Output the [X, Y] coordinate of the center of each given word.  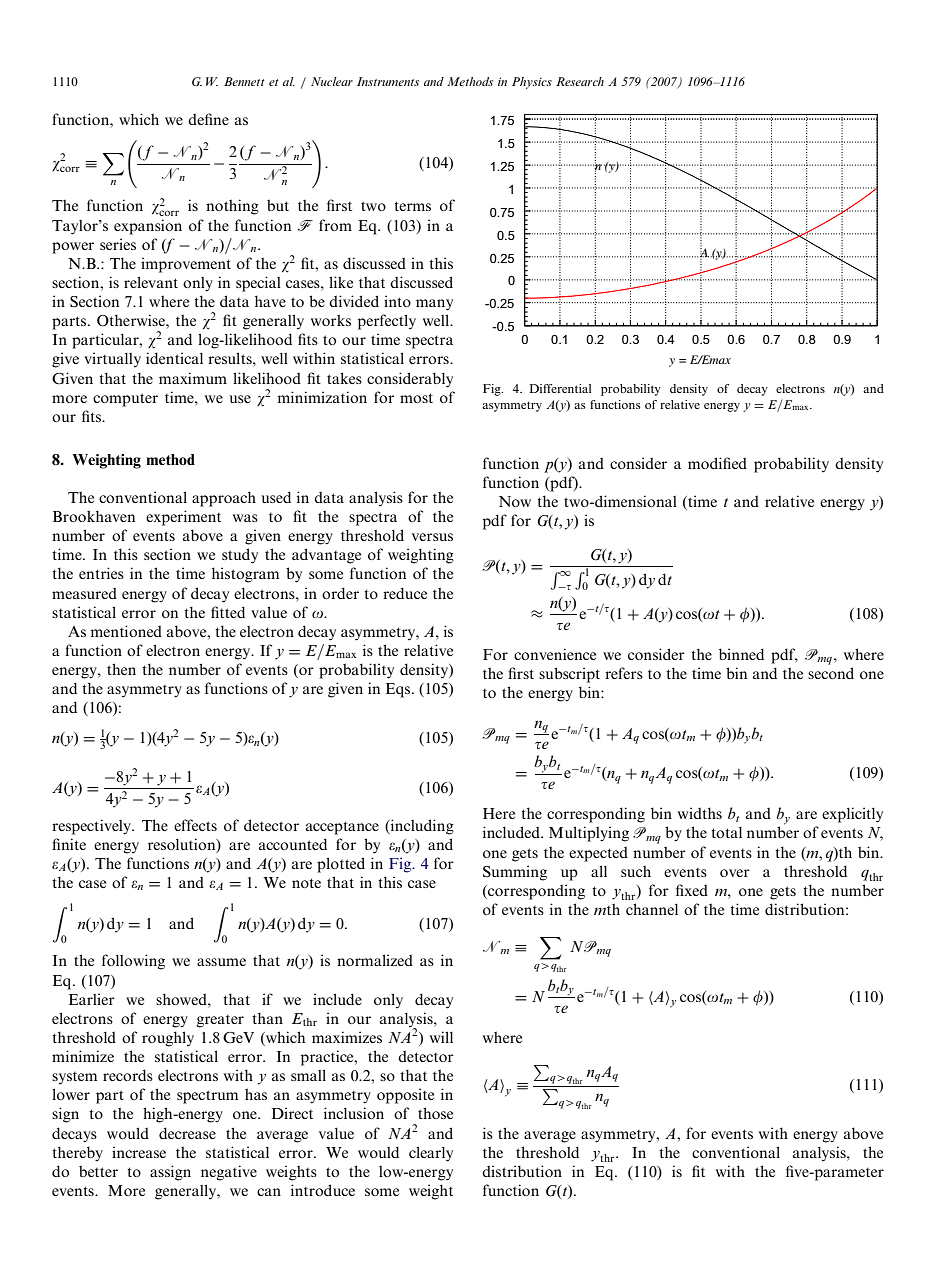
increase [139, 1152]
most [416, 398]
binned [741, 654]
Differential [560, 388]
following [133, 962]
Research [580, 81]
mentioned [126, 631]
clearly [431, 1154]
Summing [515, 873]
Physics [532, 83]
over [735, 873]
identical [174, 358]
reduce [405, 593]
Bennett [244, 81]
